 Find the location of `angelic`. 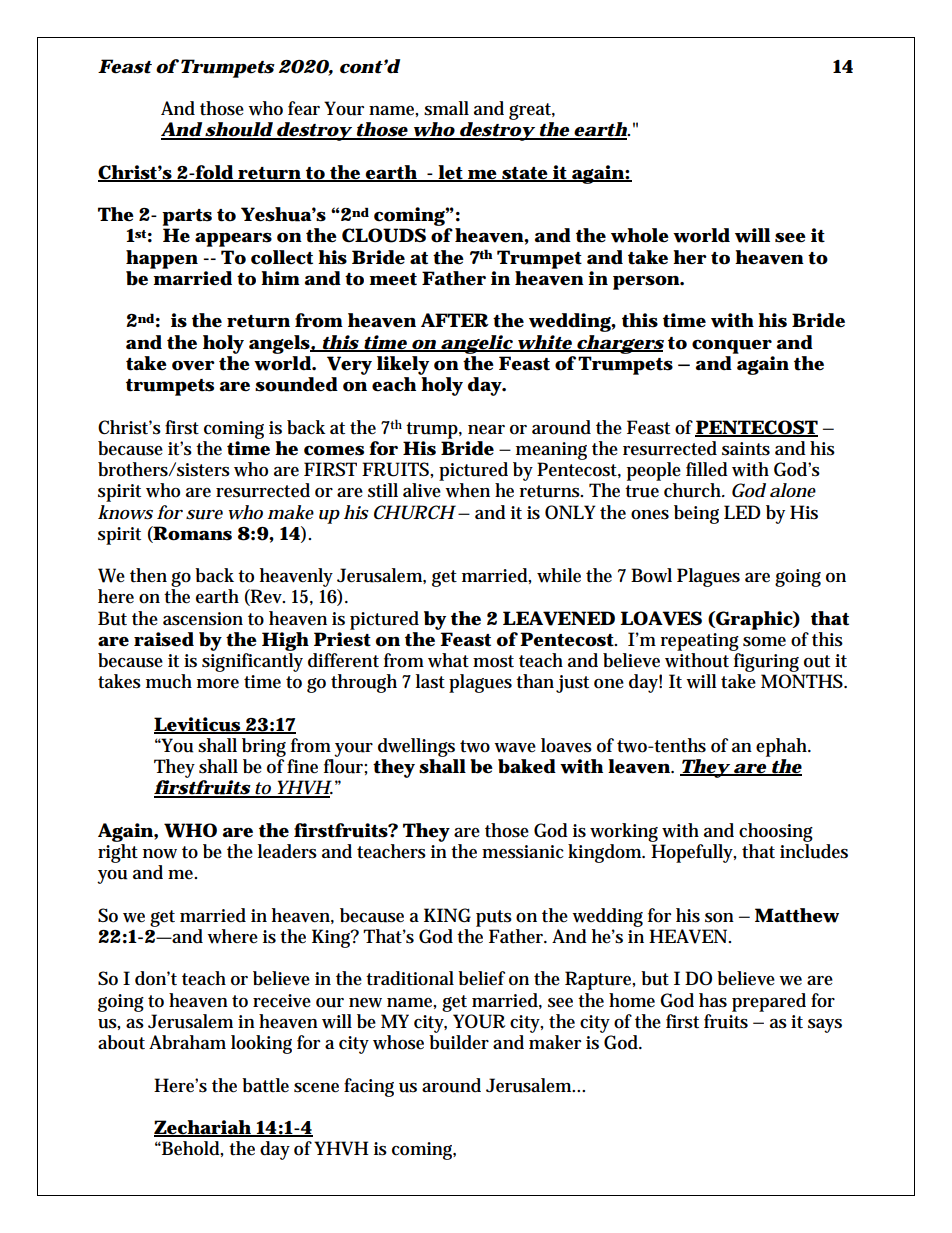

angelic is located at coordinates (476, 344).
